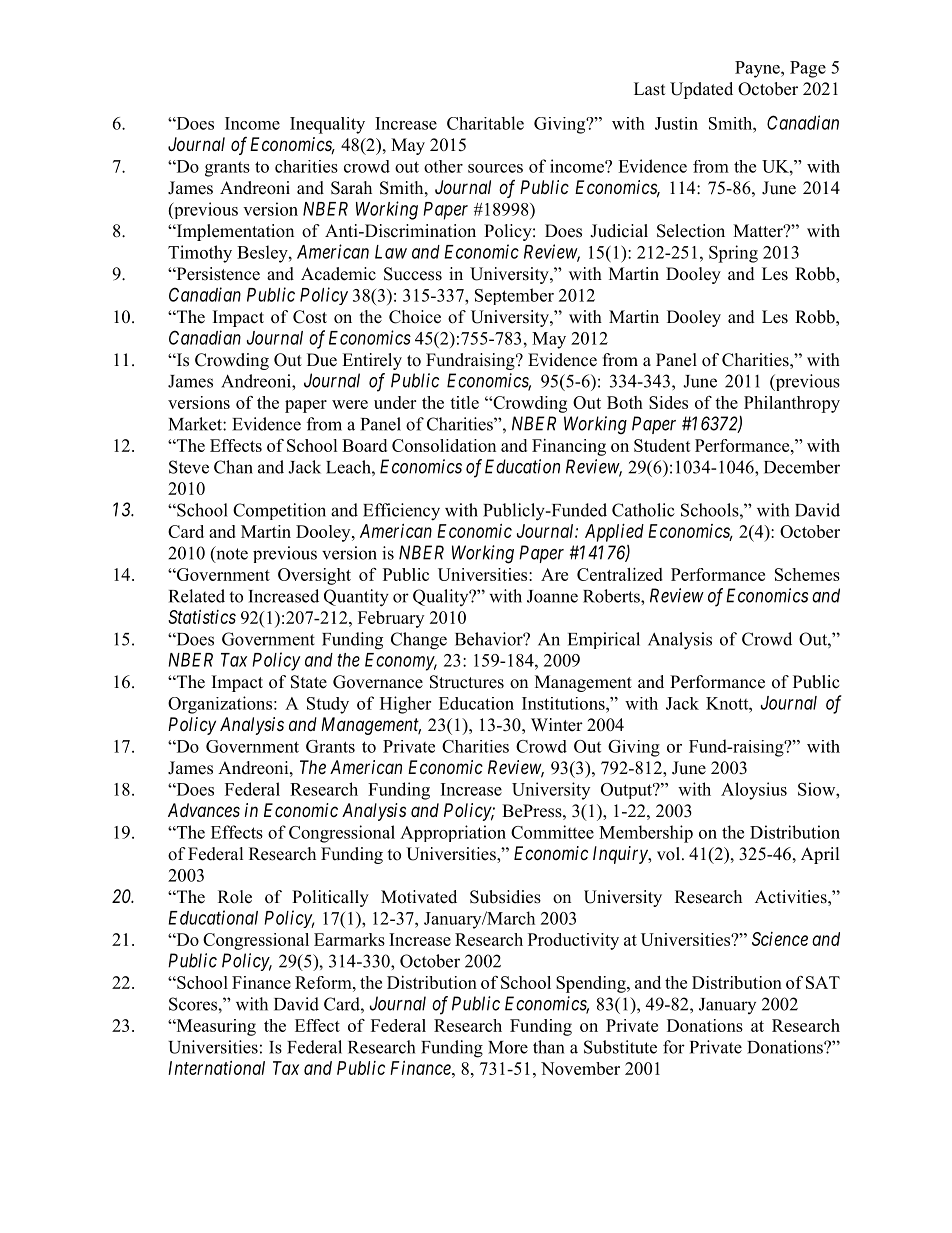  What do you see at coordinates (820, 855) in the image?
I see `April` at bounding box center [820, 855].
